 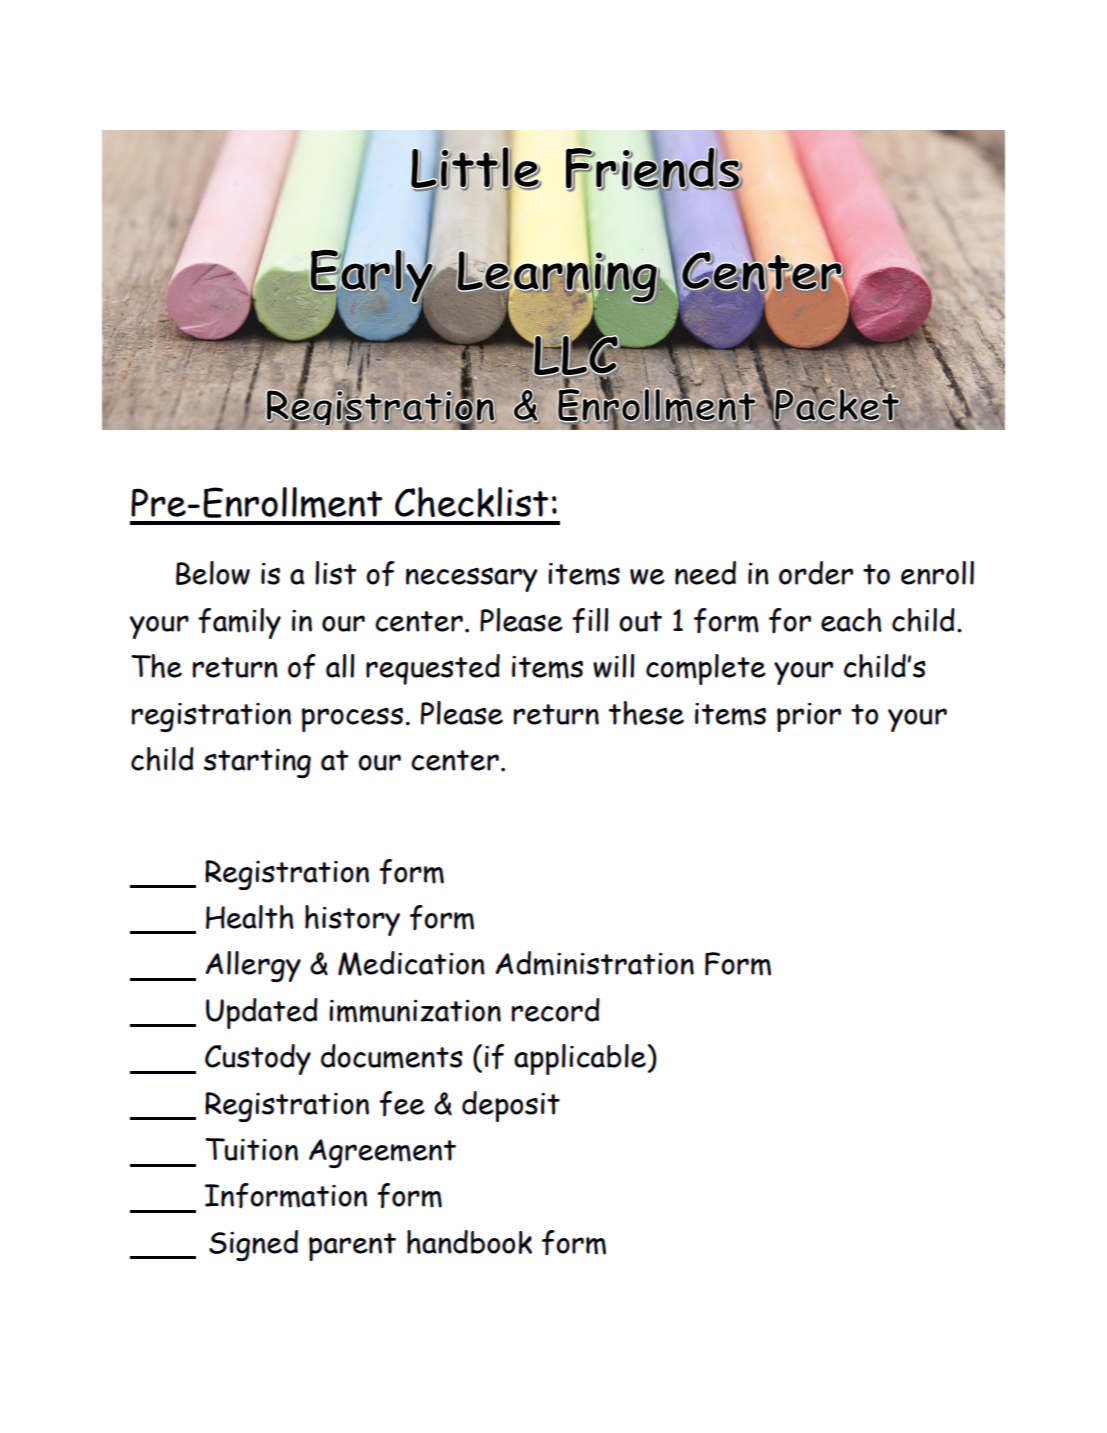 What do you see at coordinates (594, 963) in the screenshot?
I see `Administration` at bounding box center [594, 963].
